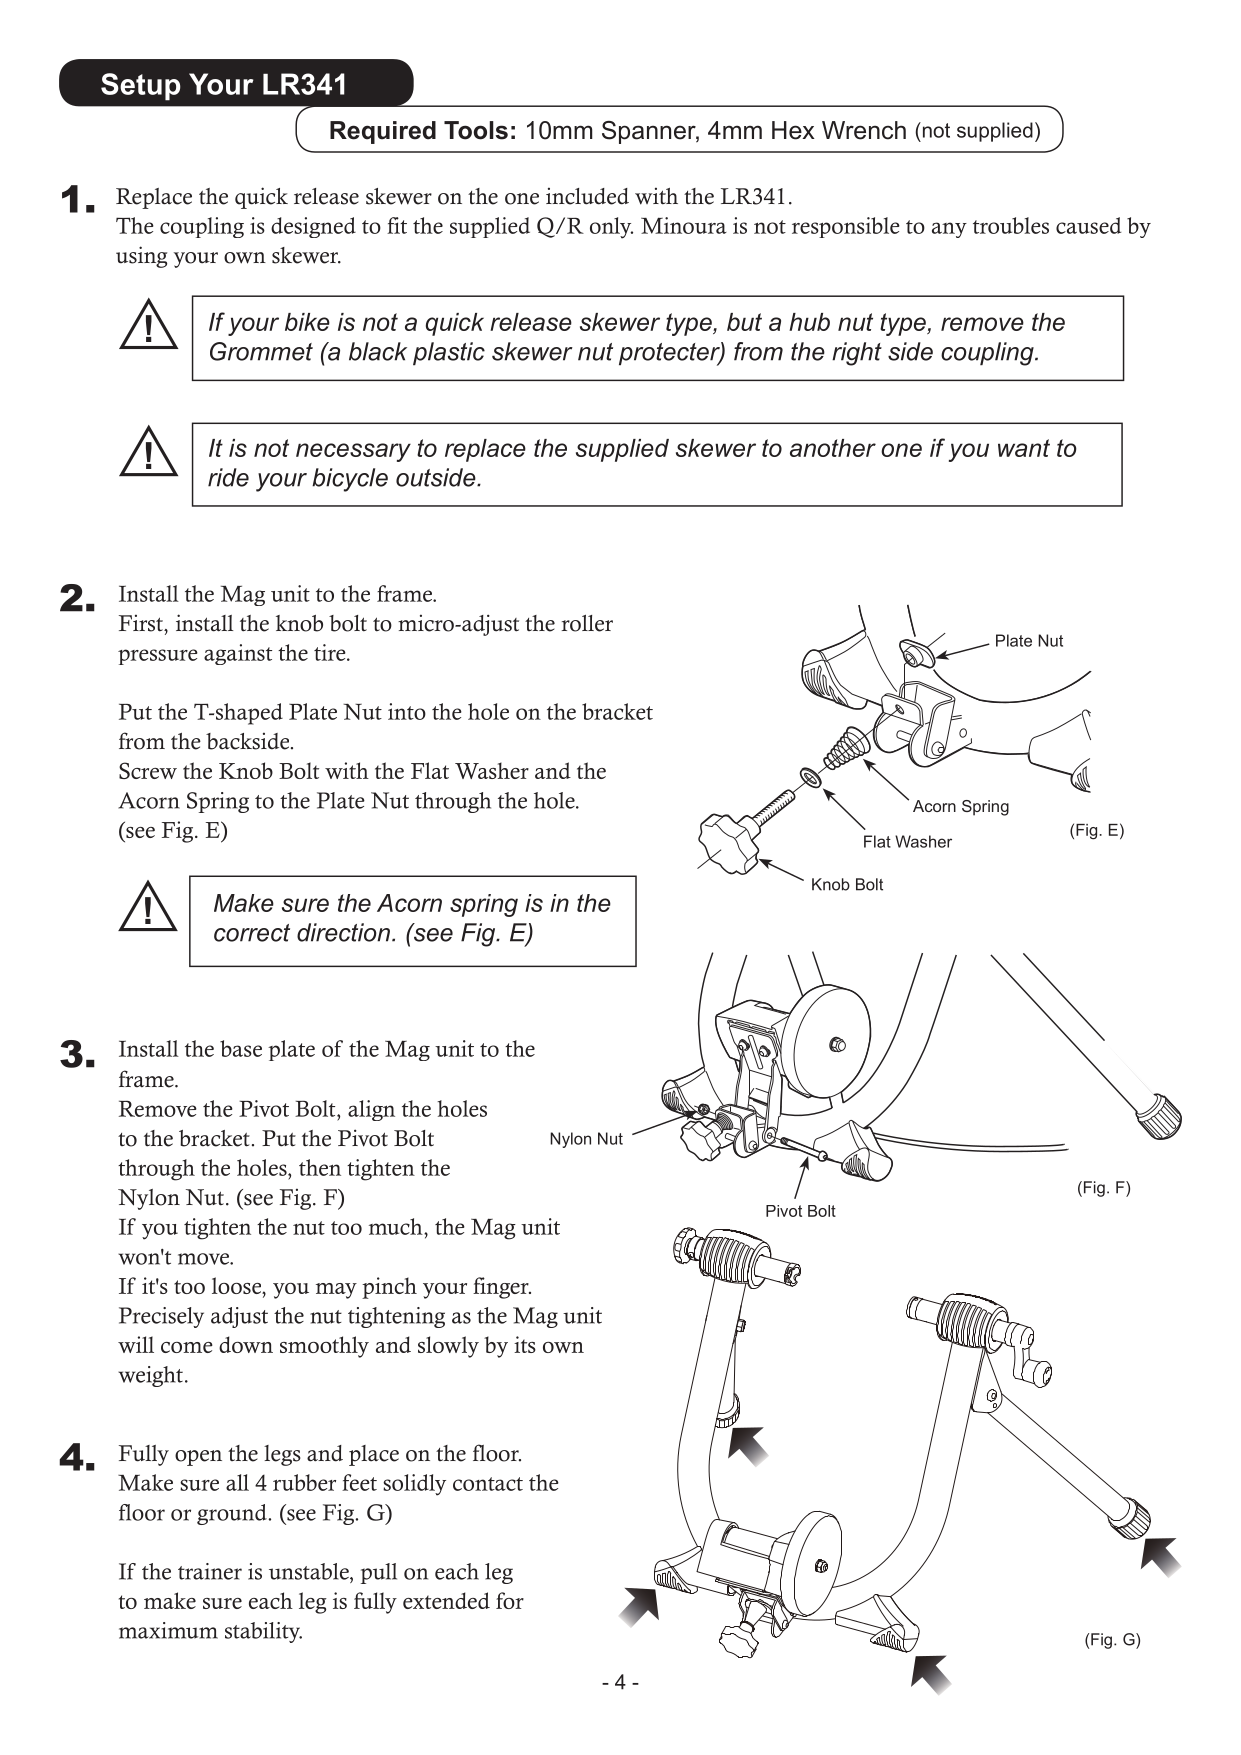  I want to click on troubles, so click(1011, 225).
